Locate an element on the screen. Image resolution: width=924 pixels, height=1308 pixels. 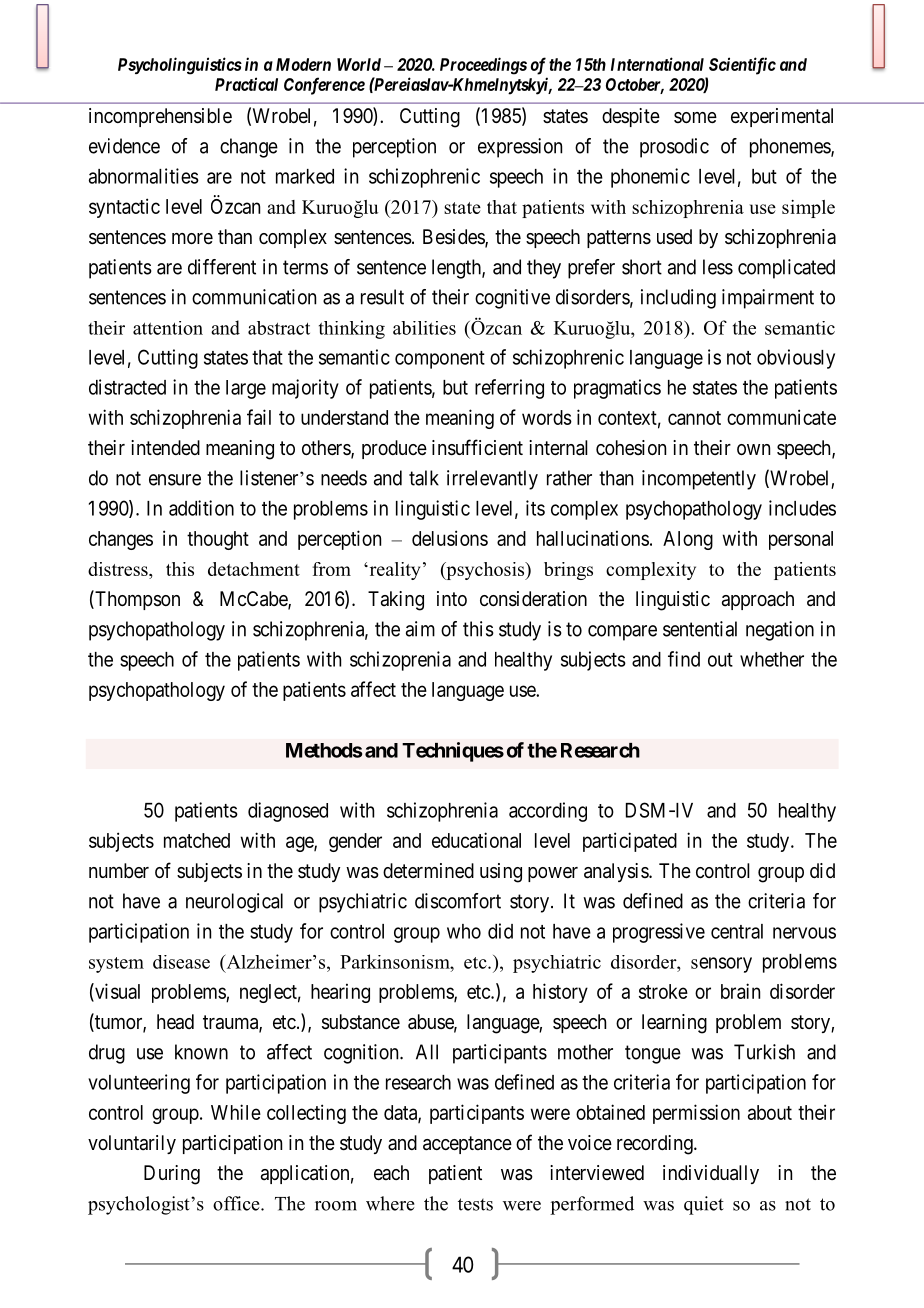
some is located at coordinates (695, 117).
